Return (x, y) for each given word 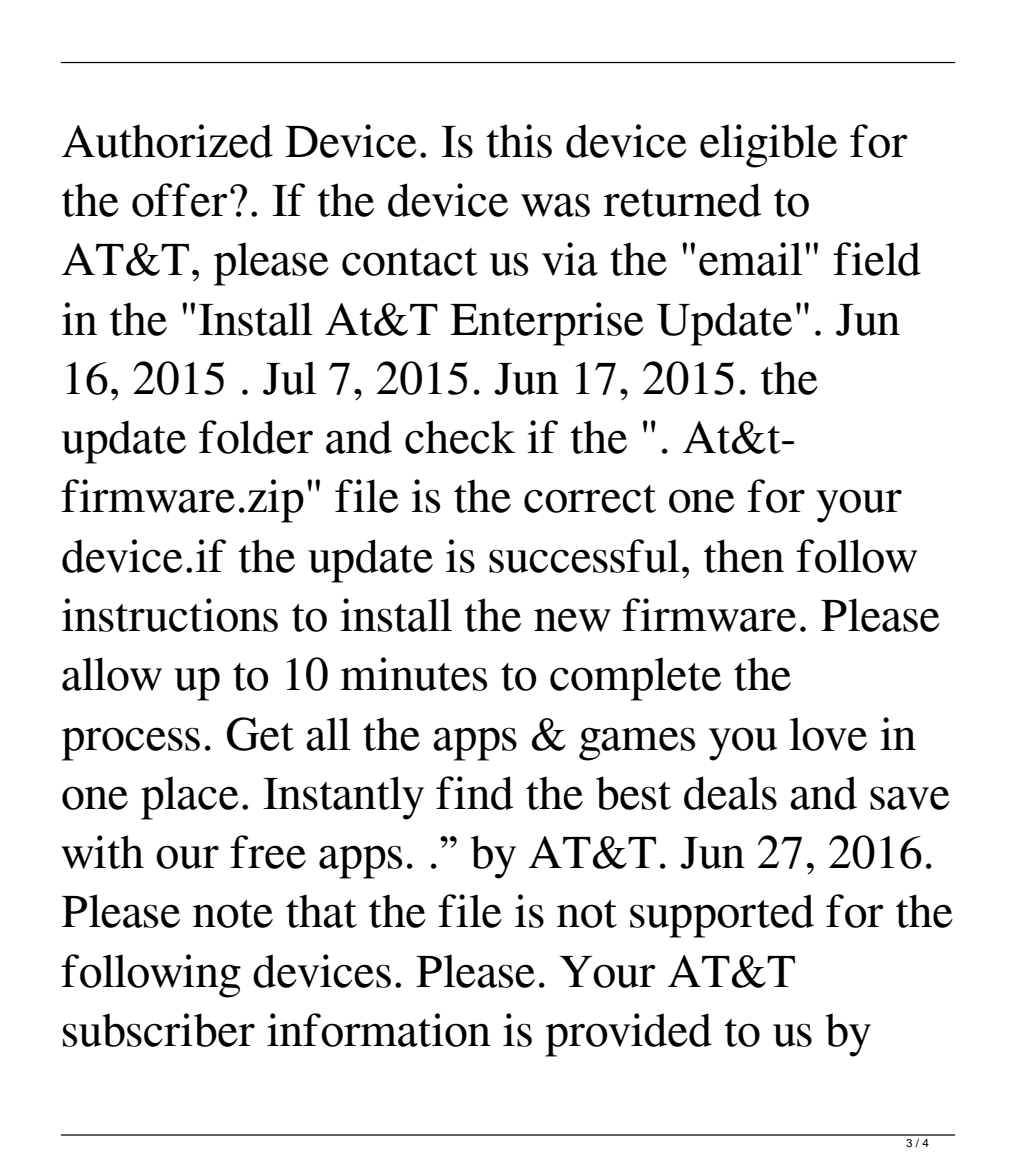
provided (628, 1035)
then (744, 556)
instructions (170, 615)
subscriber (159, 1030)
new (572, 620)
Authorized (167, 141)
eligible (768, 146)
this (519, 141)
